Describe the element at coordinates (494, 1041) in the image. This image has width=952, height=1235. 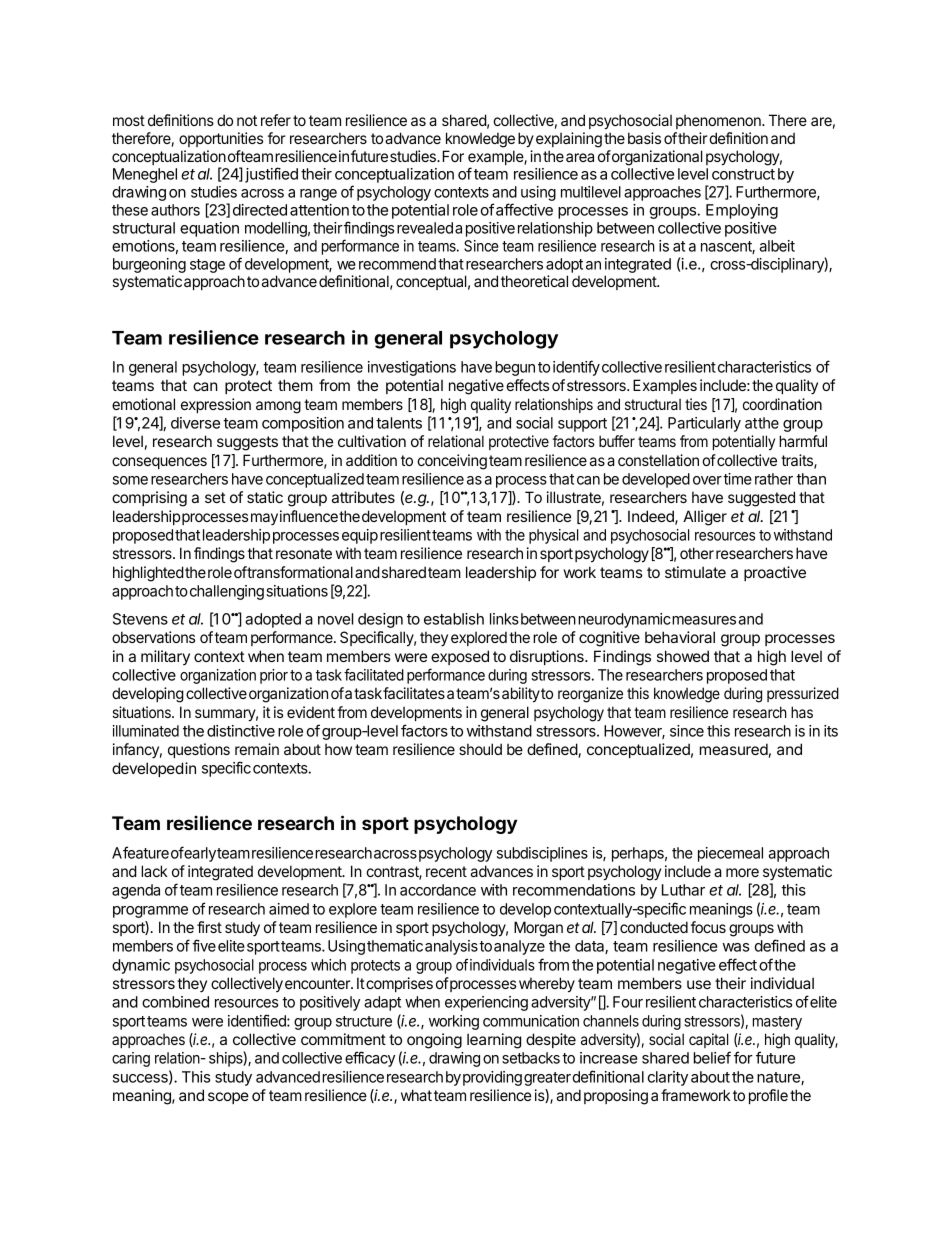
I see `learning` at that location.
